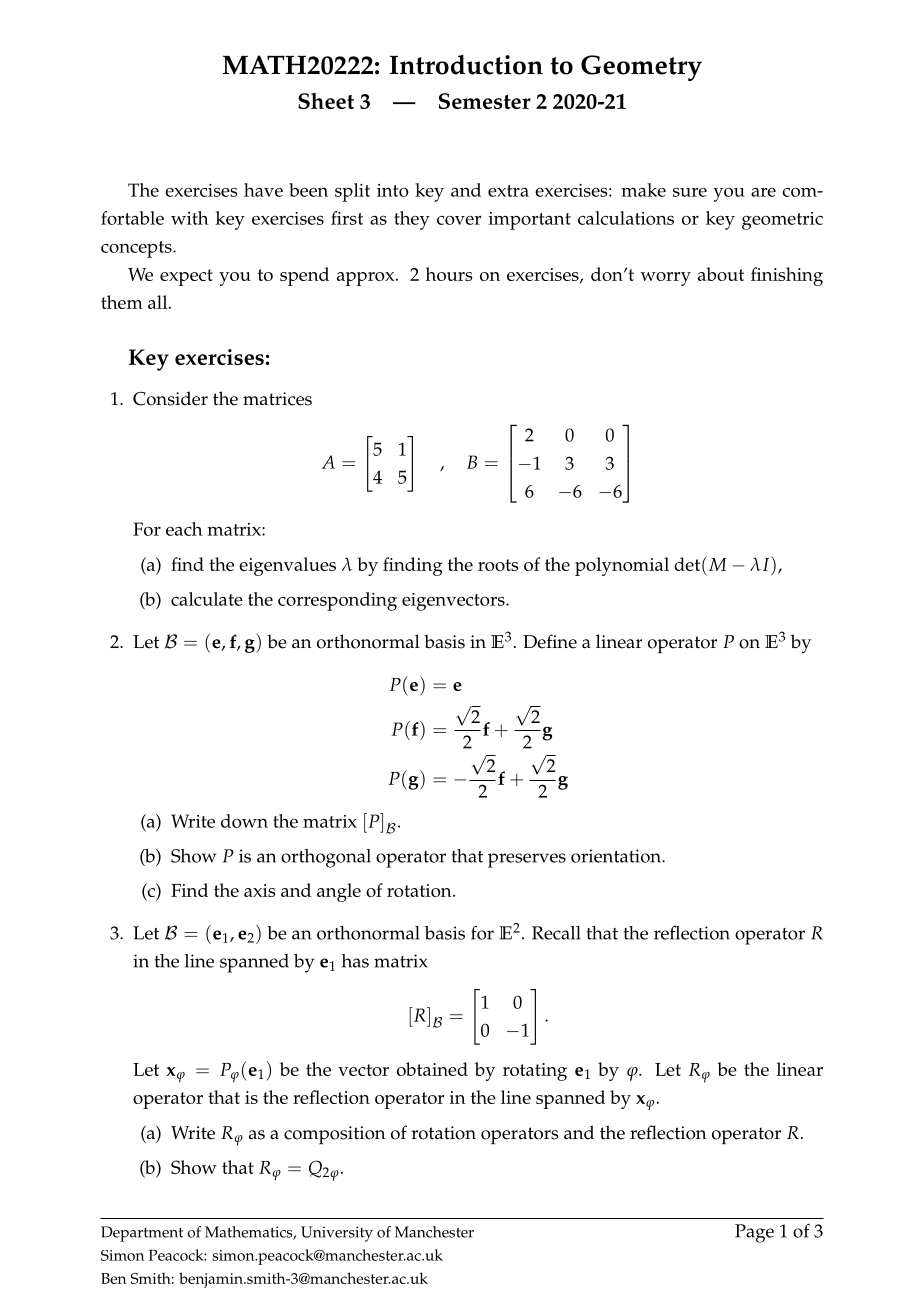 The height and width of the screenshot is (1308, 924). I want to click on Recall, so click(556, 933).
